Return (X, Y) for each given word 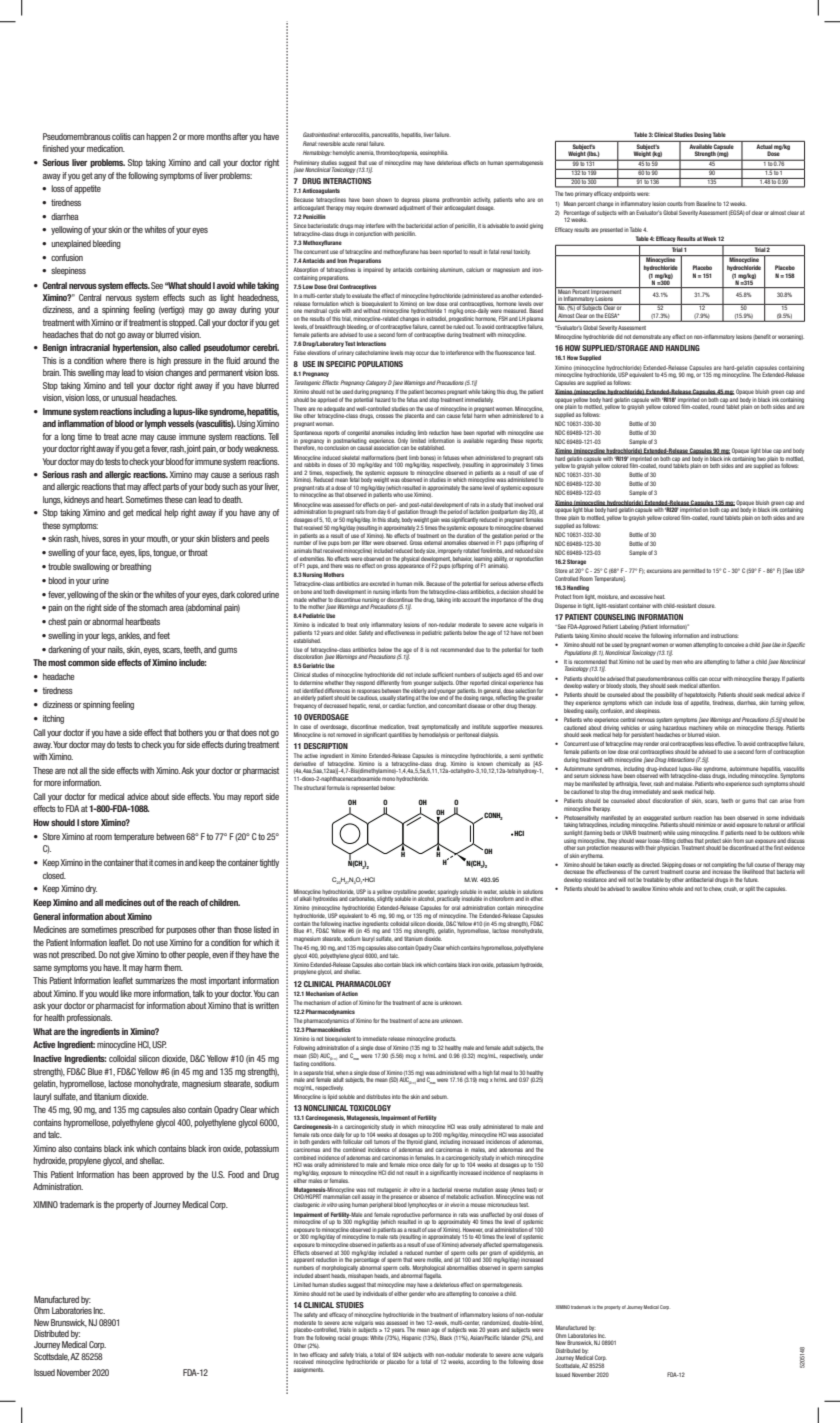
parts (171, 487)
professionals (89, 1018)
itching (53, 719)
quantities (399, 735)
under (536, 1056)
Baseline (706, 203)
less (709, 744)
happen (158, 137)
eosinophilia (434, 153)
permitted (694, 571)
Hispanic (411, 1338)
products (445, 1039)
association (387, 448)
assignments (309, 1370)
